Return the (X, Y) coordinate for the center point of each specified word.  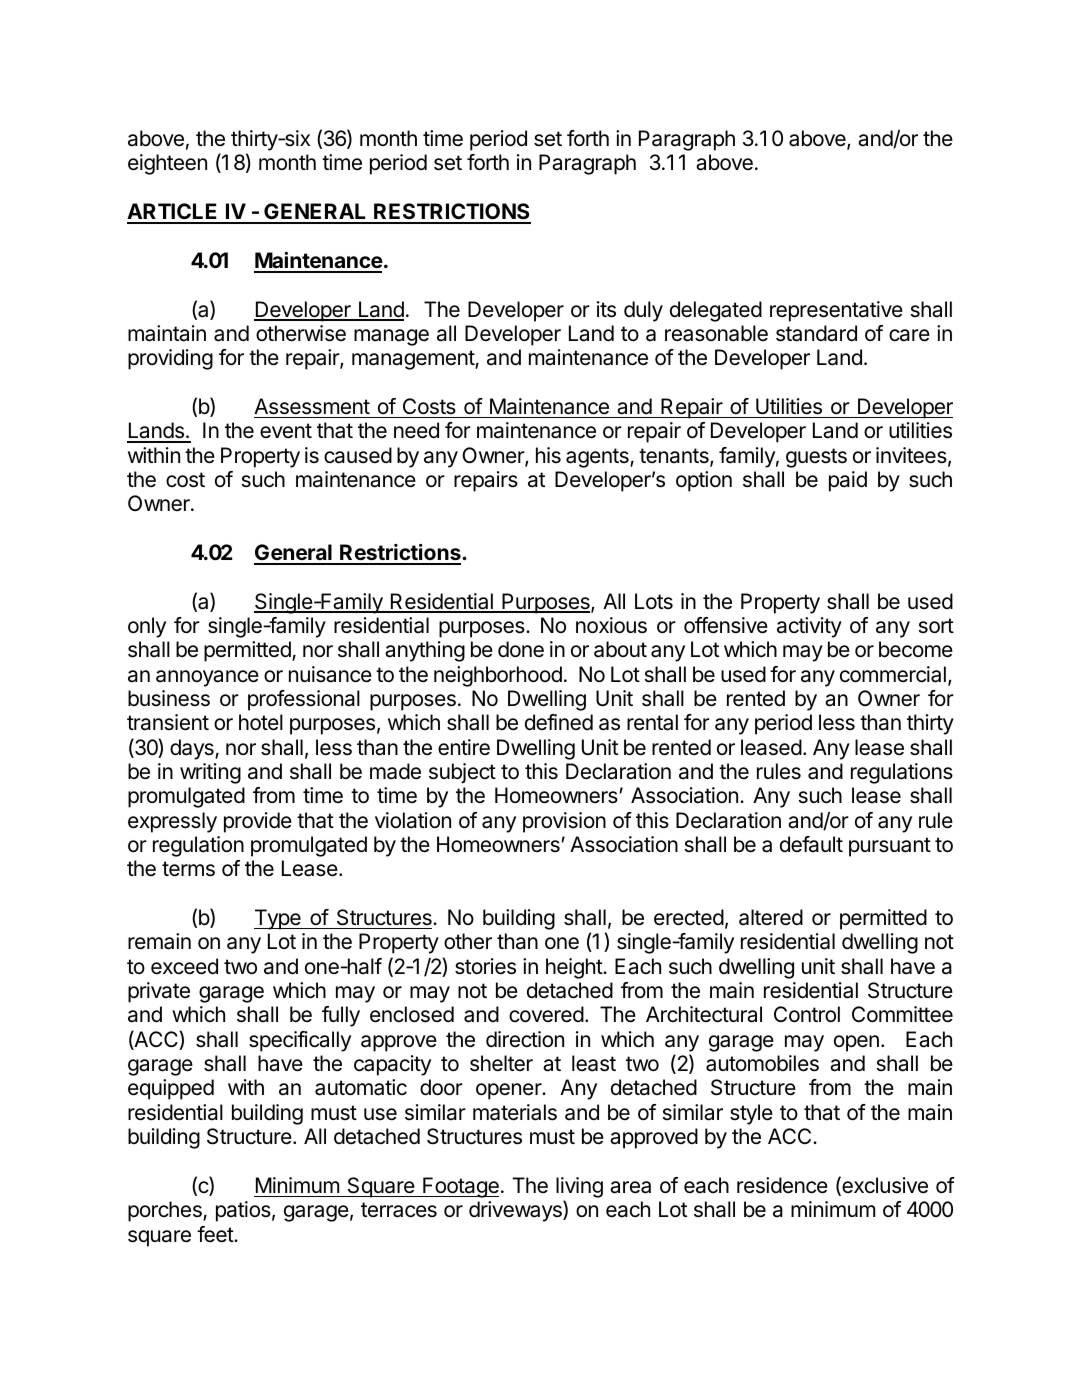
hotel (261, 722)
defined (559, 722)
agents (598, 458)
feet (216, 1234)
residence (782, 1185)
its (606, 309)
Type (278, 919)
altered (771, 917)
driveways (516, 1211)
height (575, 968)
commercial (893, 674)
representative (836, 311)
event (286, 431)
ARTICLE (173, 213)
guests (816, 458)
